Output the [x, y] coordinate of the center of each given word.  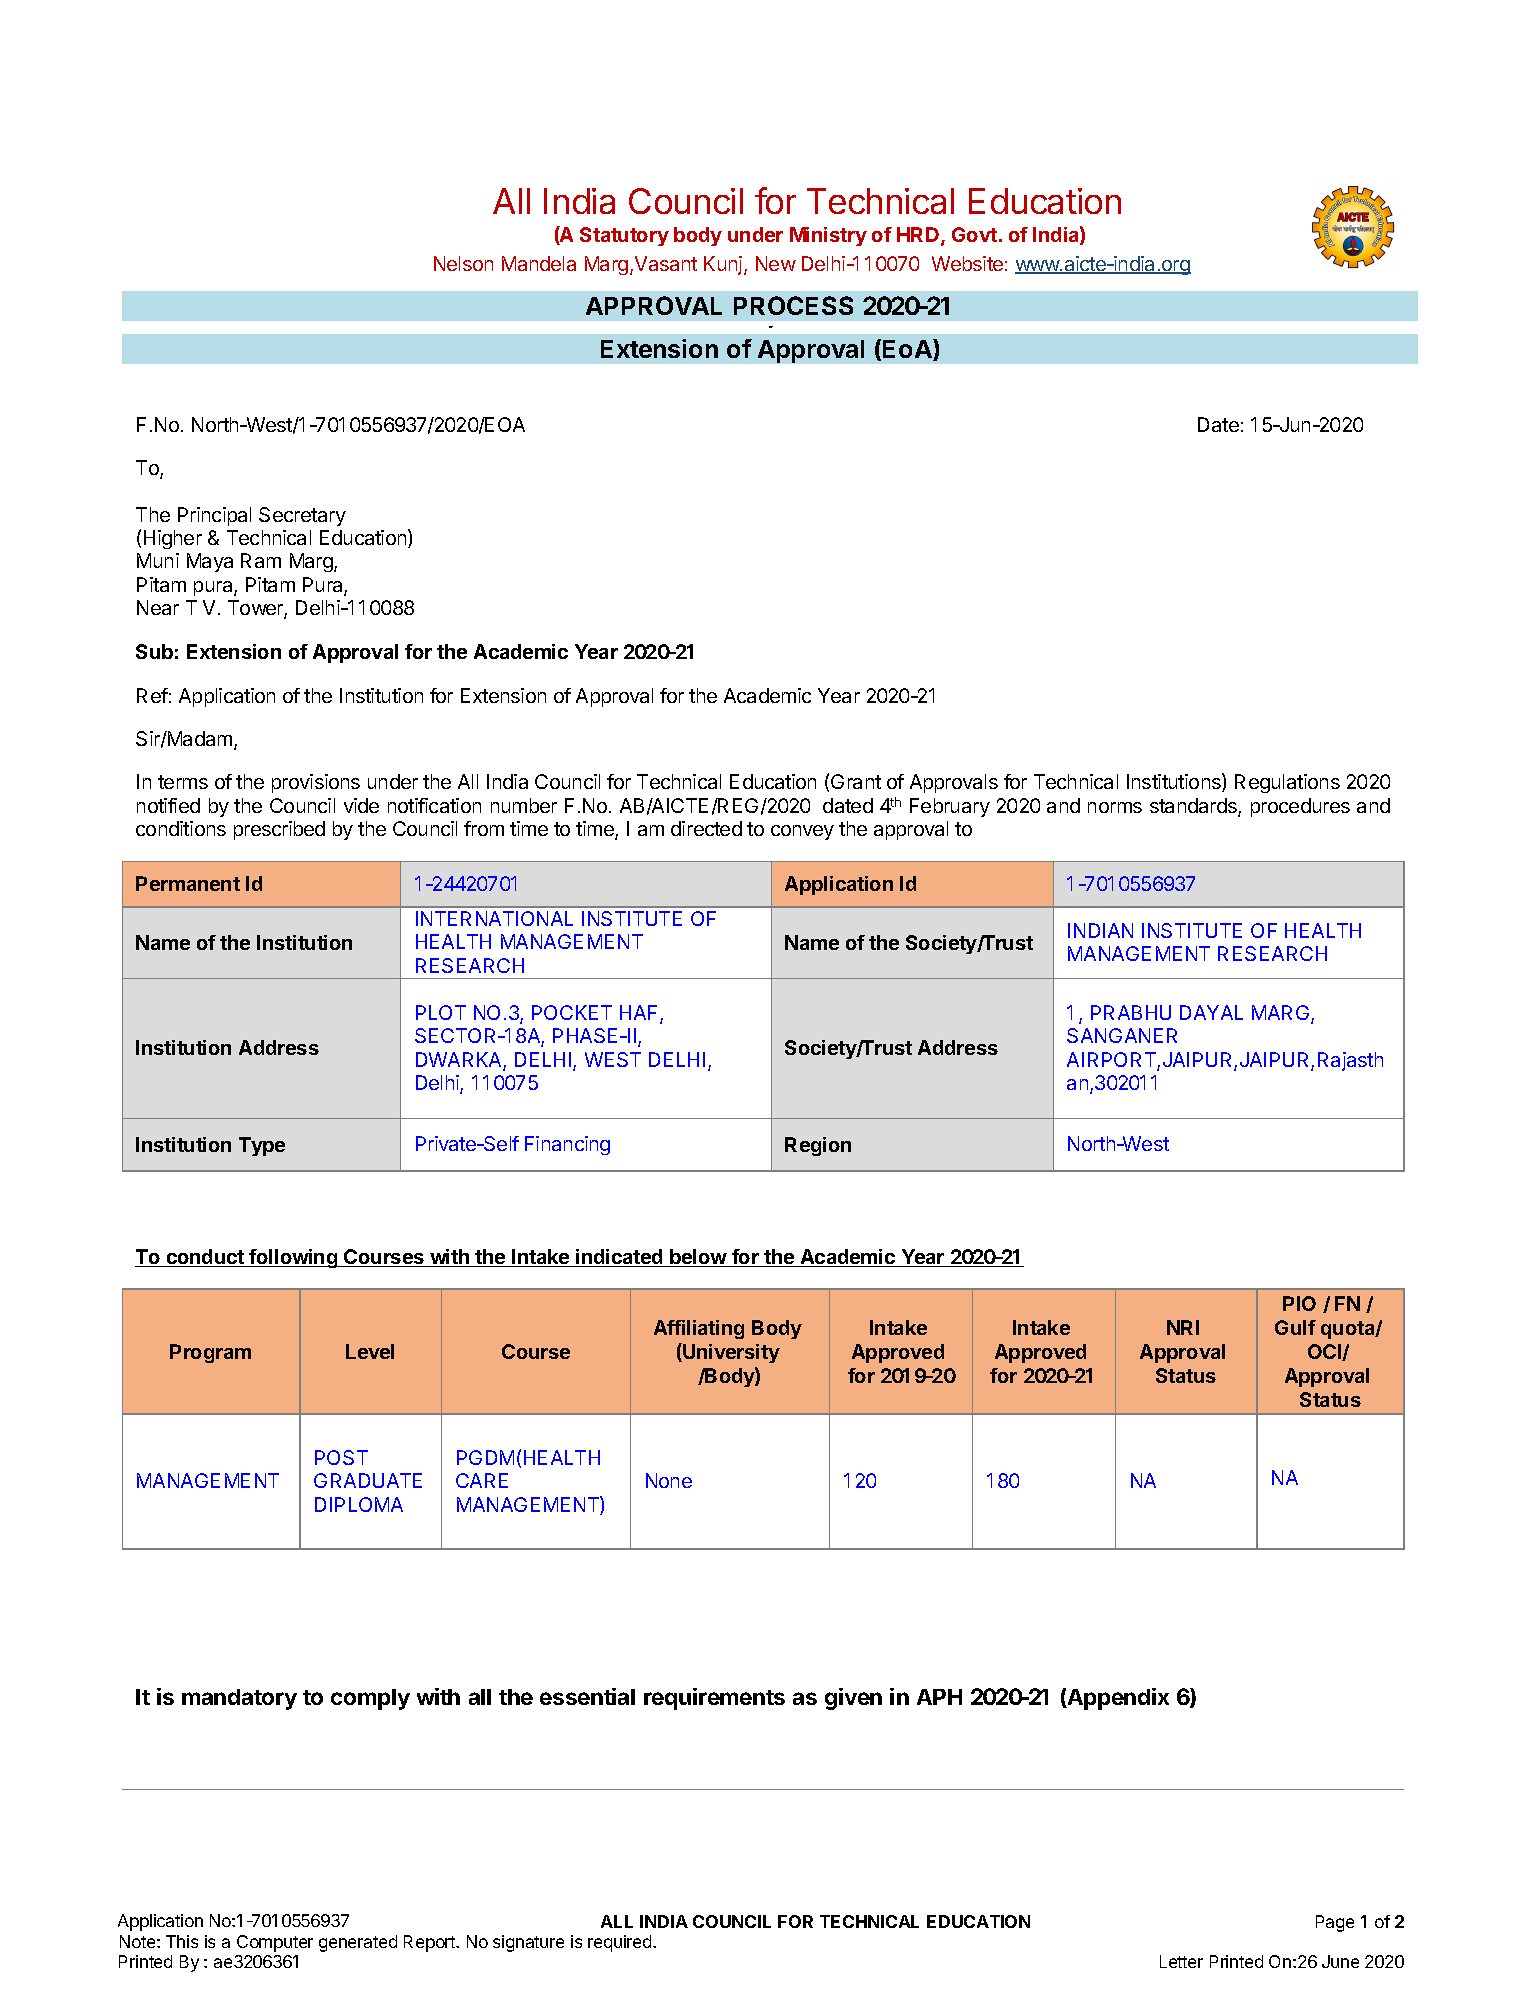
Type [262, 1146]
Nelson [463, 263]
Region [818, 1146]
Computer [275, 1943]
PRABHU [1131, 1012]
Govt [974, 234]
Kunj [723, 265]
